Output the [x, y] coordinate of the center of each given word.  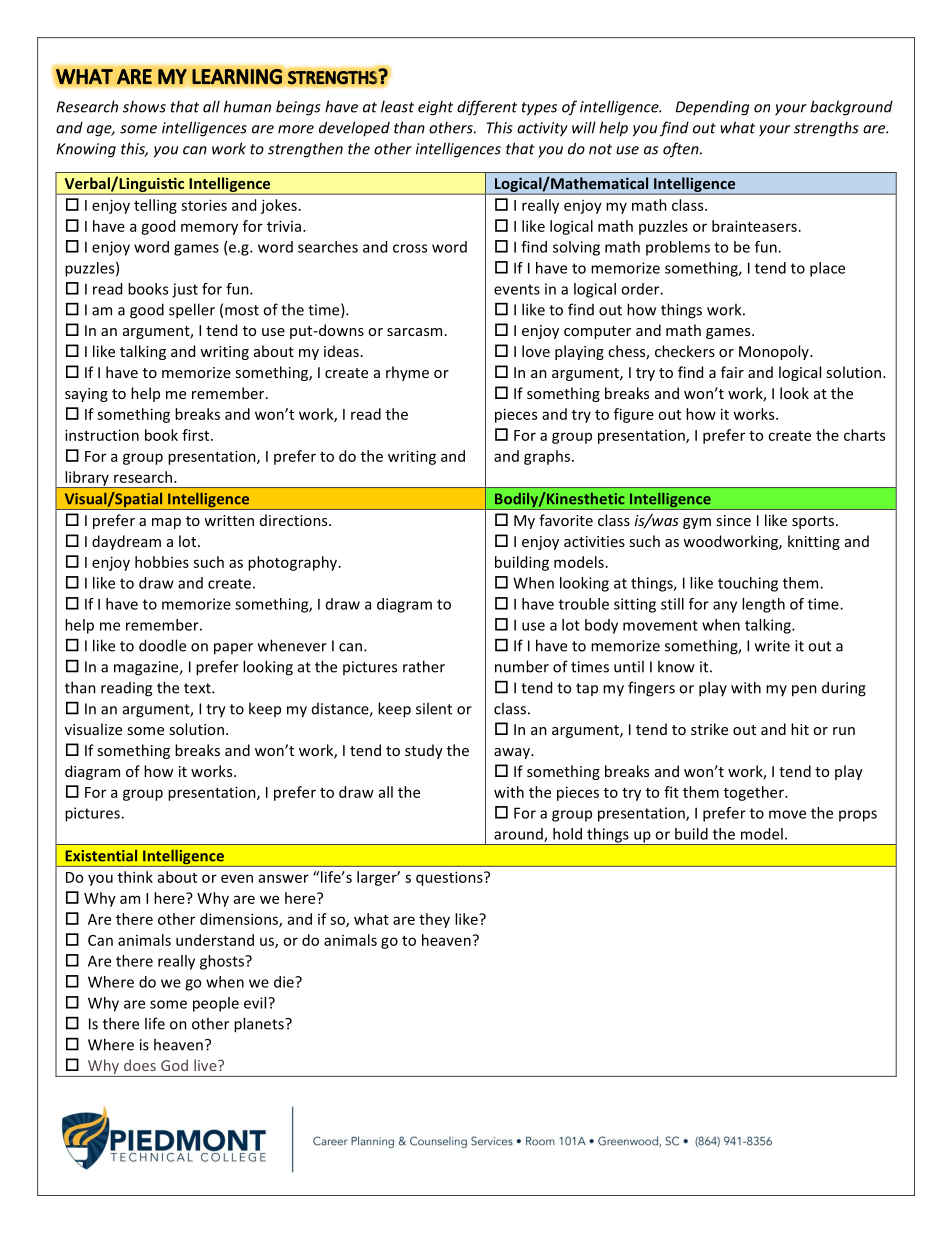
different [487, 108]
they [434, 920]
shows [144, 106]
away [513, 753]
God [174, 1065]
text [198, 688]
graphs [548, 457]
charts [864, 435]
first [197, 435]
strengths [826, 129]
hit [800, 729]
